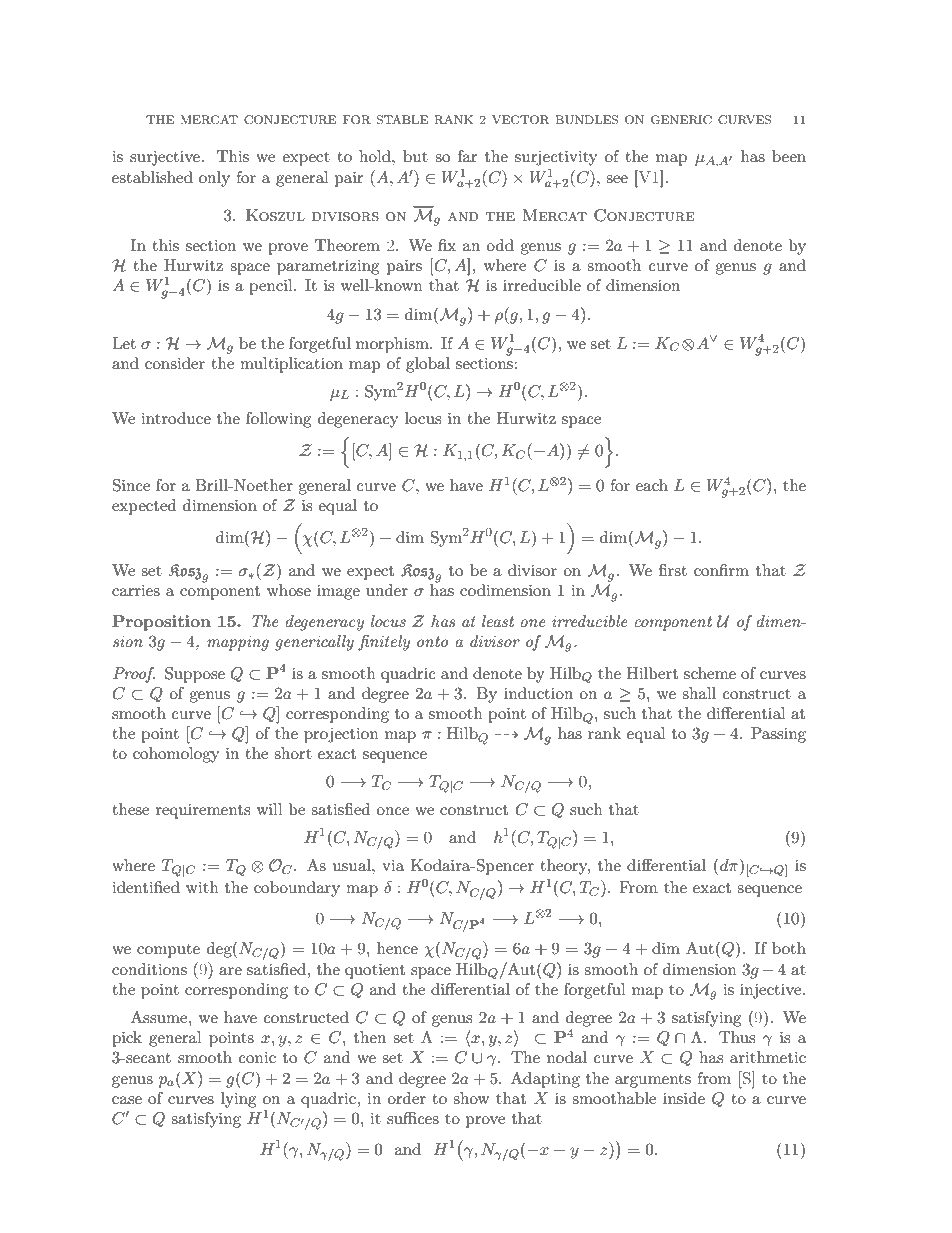 The width and height of the document is (952, 1233). What do you see at coordinates (202, 887) in the document?
I see `with` at bounding box center [202, 887].
